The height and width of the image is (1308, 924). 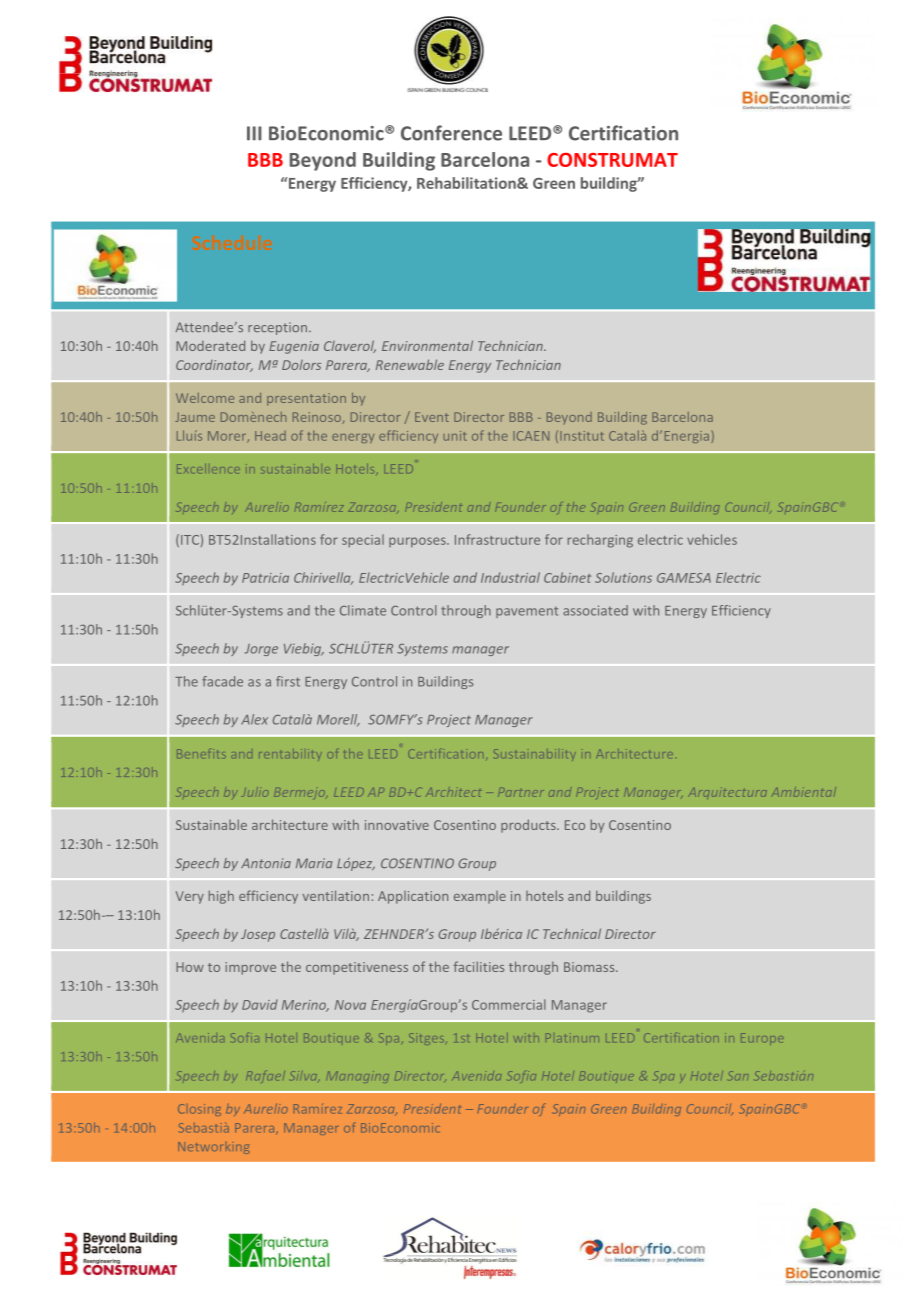 I want to click on Managing, so click(x=357, y=1077).
